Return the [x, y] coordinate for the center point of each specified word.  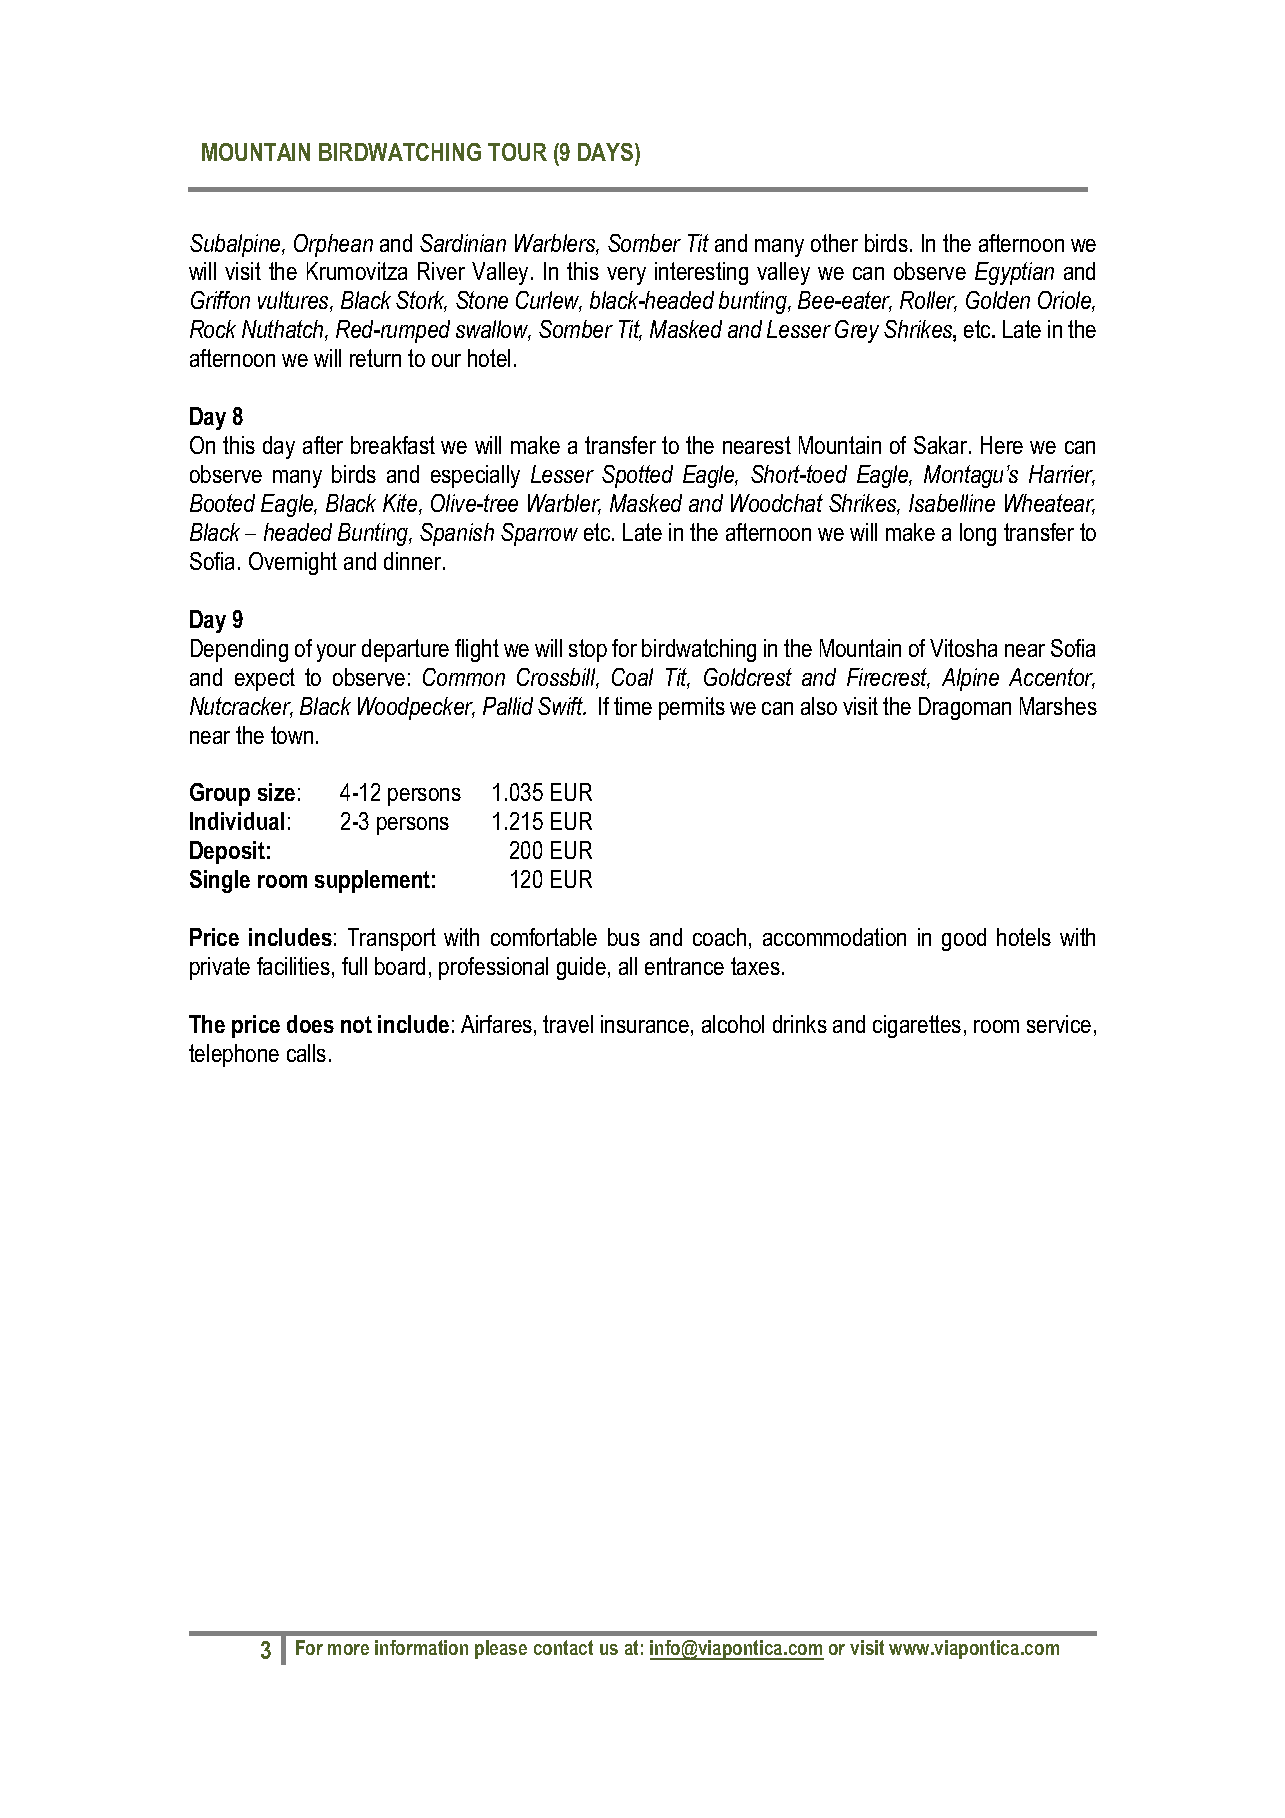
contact [563, 1647]
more [348, 1649]
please [501, 1649]
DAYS [607, 154]
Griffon [220, 300]
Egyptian [1014, 273]
